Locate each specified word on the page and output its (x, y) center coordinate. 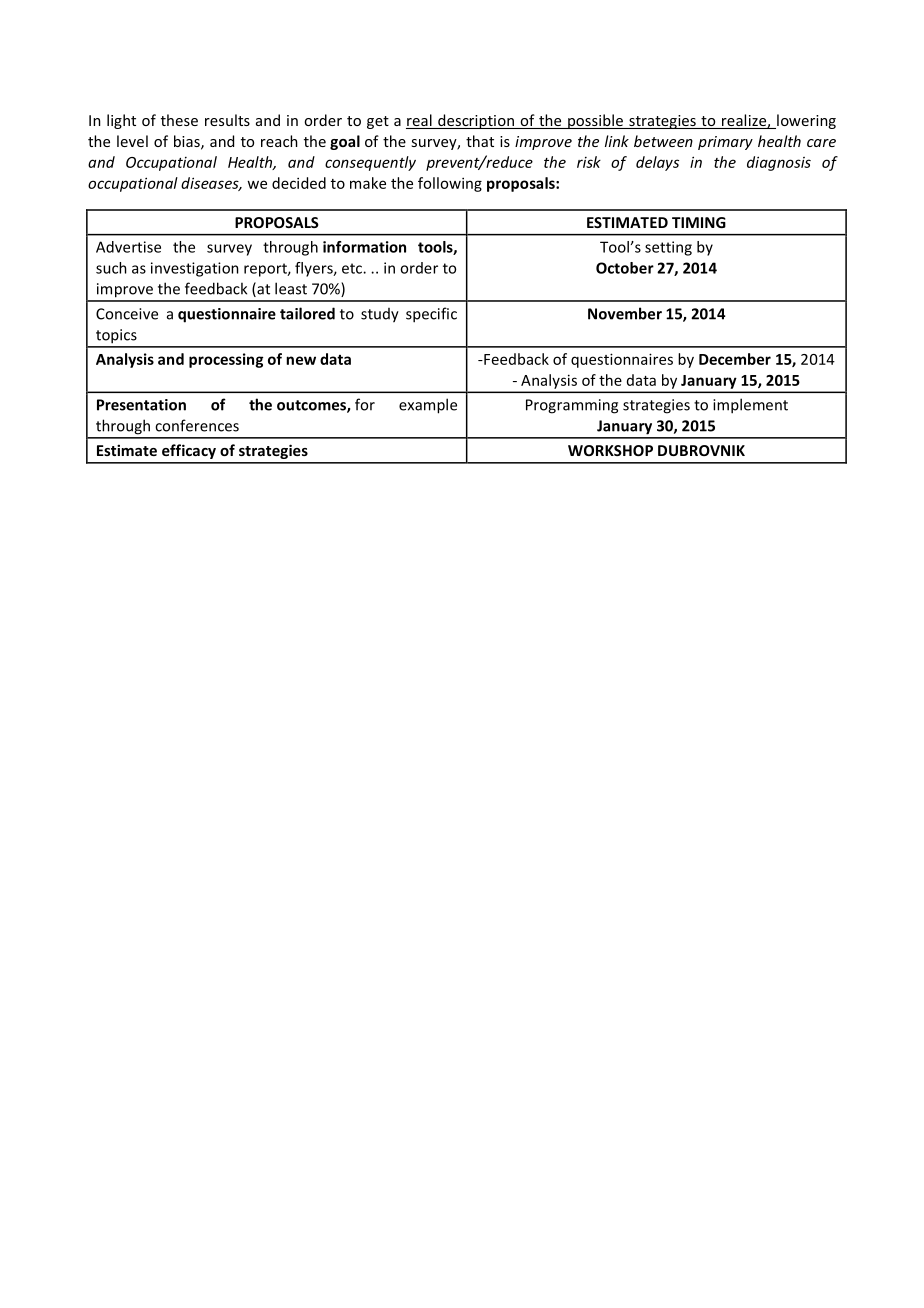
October (625, 268)
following (450, 184)
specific (431, 315)
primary (725, 143)
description (476, 121)
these (179, 120)
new (301, 360)
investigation (195, 269)
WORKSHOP (610, 450)
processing (226, 360)
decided (299, 183)
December (735, 359)
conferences (197, 425)
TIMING (699, 222)
